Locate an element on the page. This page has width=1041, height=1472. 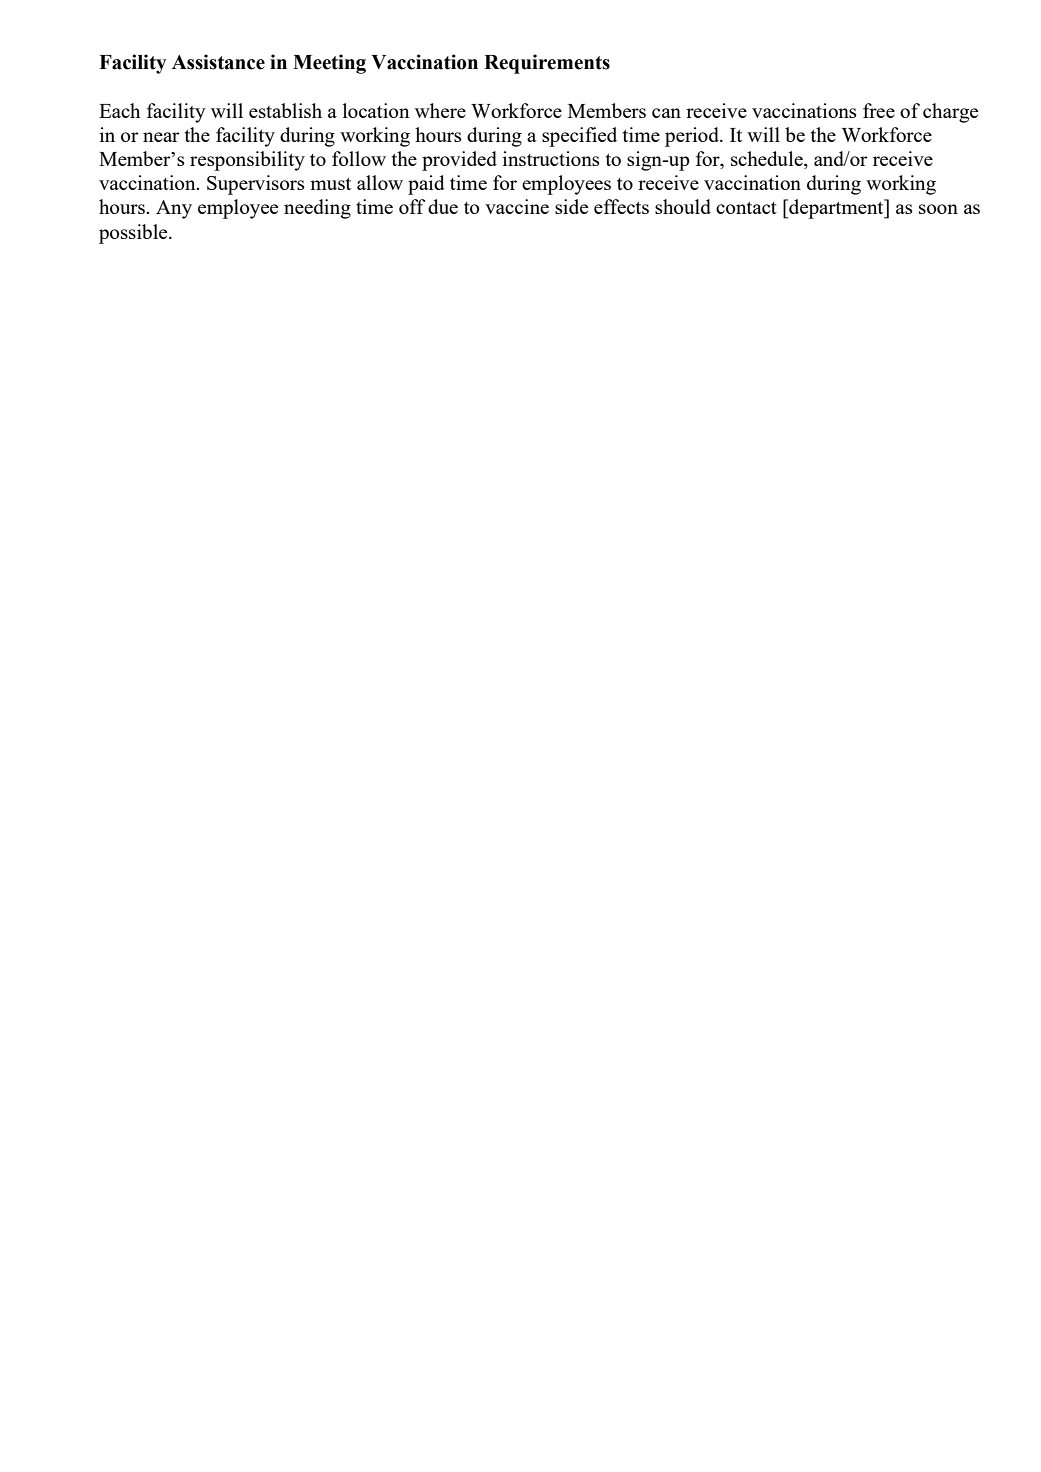
Assistance is located at coordinates (218, 62).
